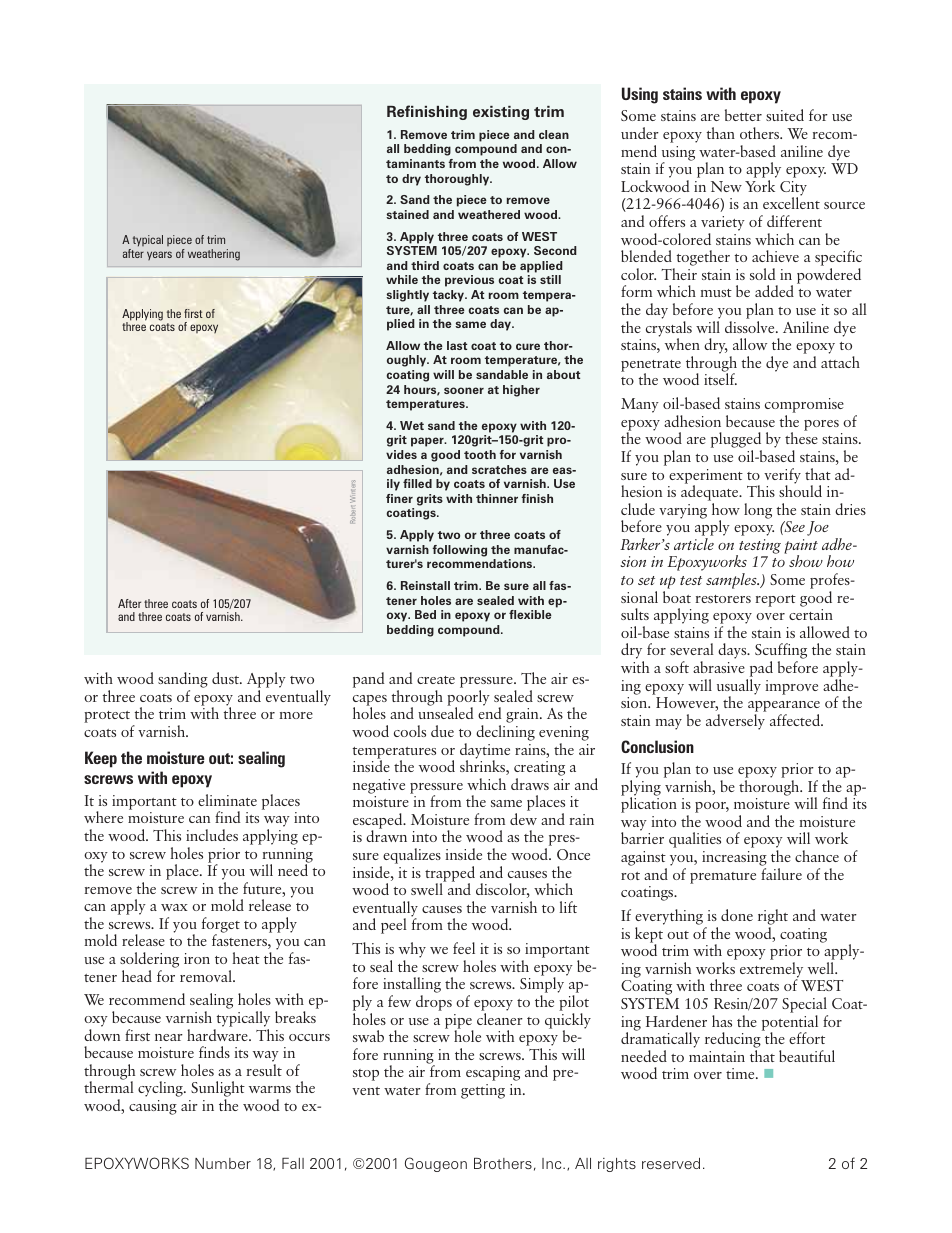  I want to click on itself, so click(720, 379).
